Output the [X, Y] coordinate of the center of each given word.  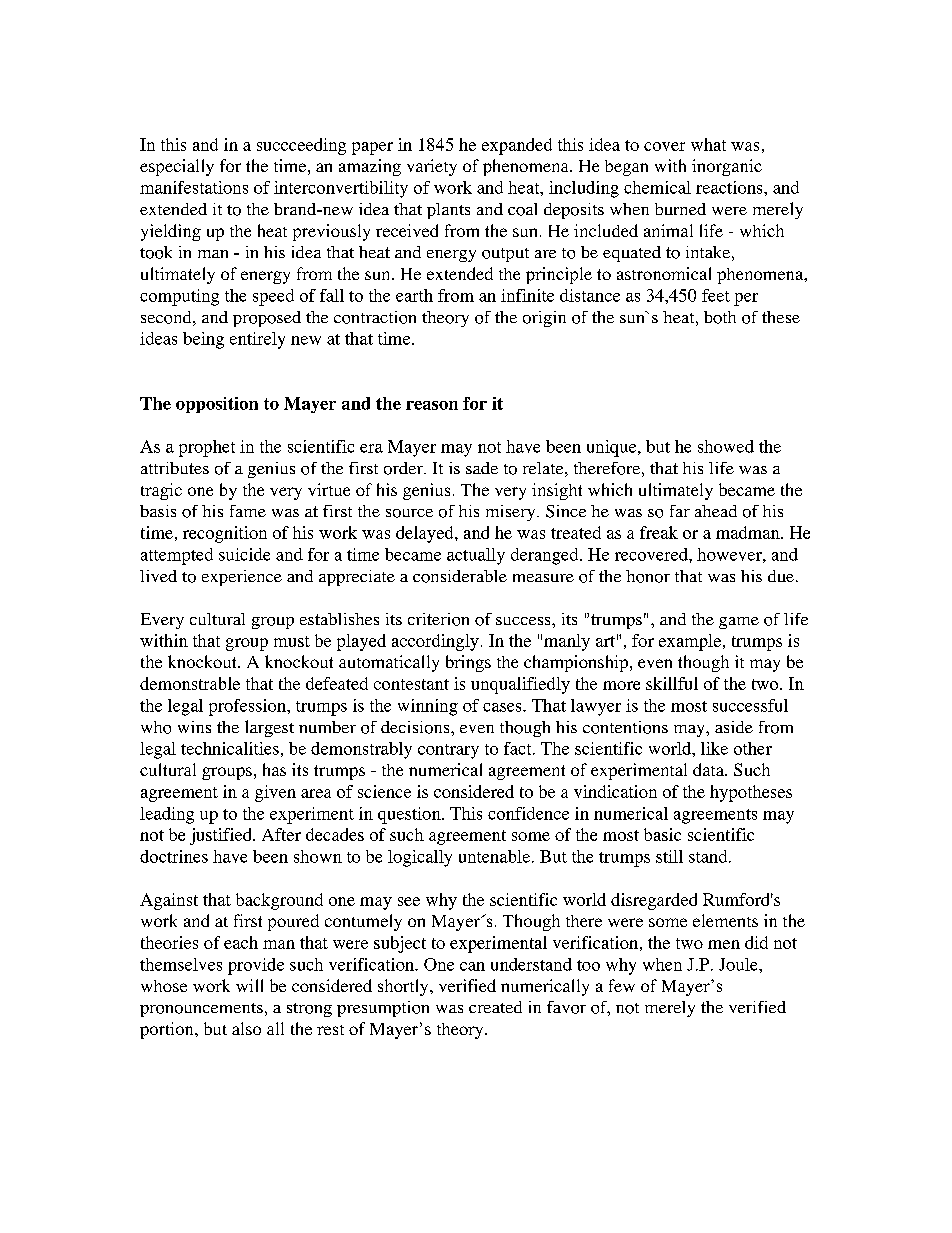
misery [512, 513]
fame [248, 511]
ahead [716, 511]
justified [222, 836]
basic [662, 834]
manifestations [194, 187]
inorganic [727, 167]
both [720, 317]
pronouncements [201, 1010]
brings [468, 663]
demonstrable [190, 683]
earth [414, 295]
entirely [257, 340]
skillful [672, 683]
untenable [494, 856]
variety [432, 167]
